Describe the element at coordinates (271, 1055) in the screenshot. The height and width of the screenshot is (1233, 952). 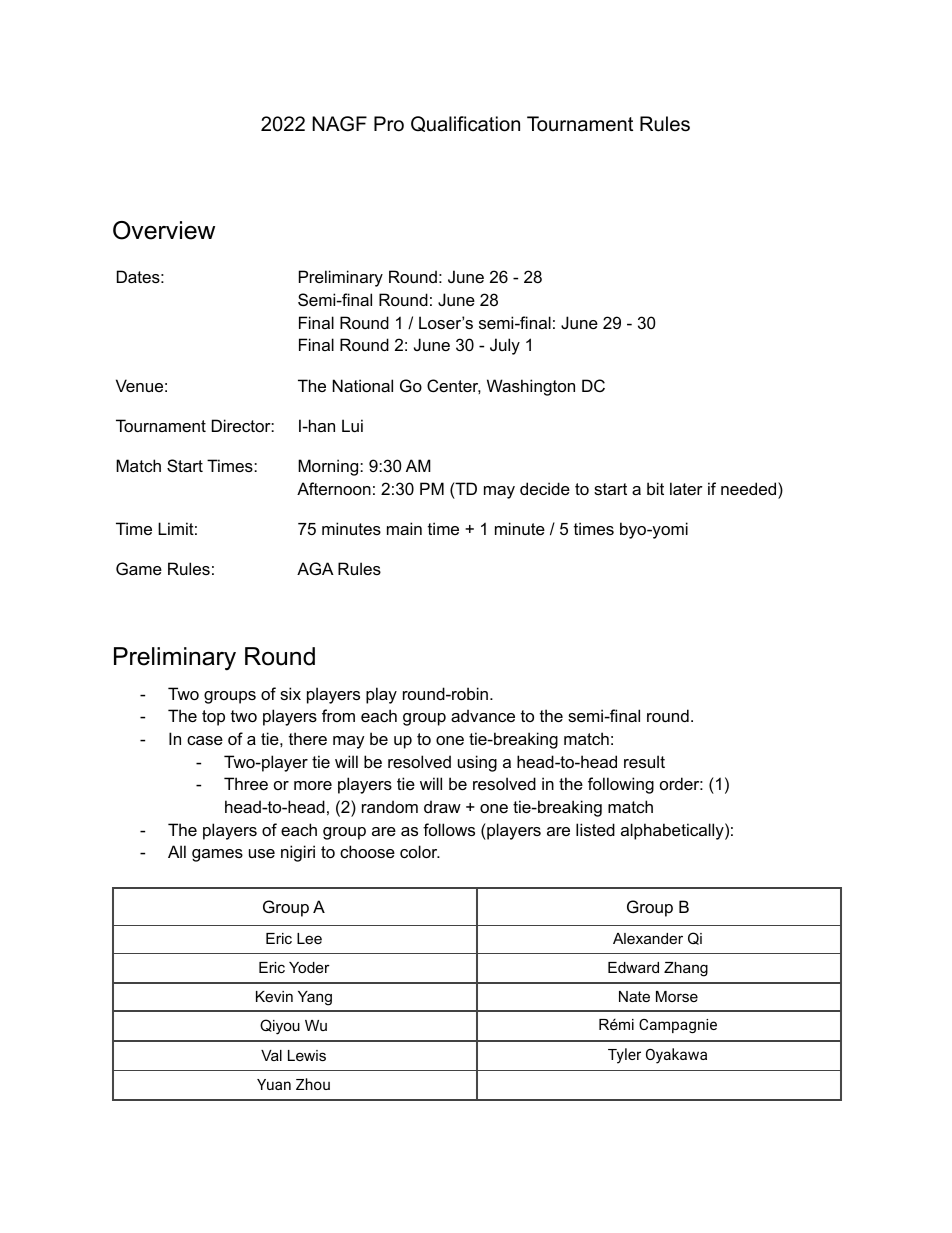
I see `Val` at that location.
